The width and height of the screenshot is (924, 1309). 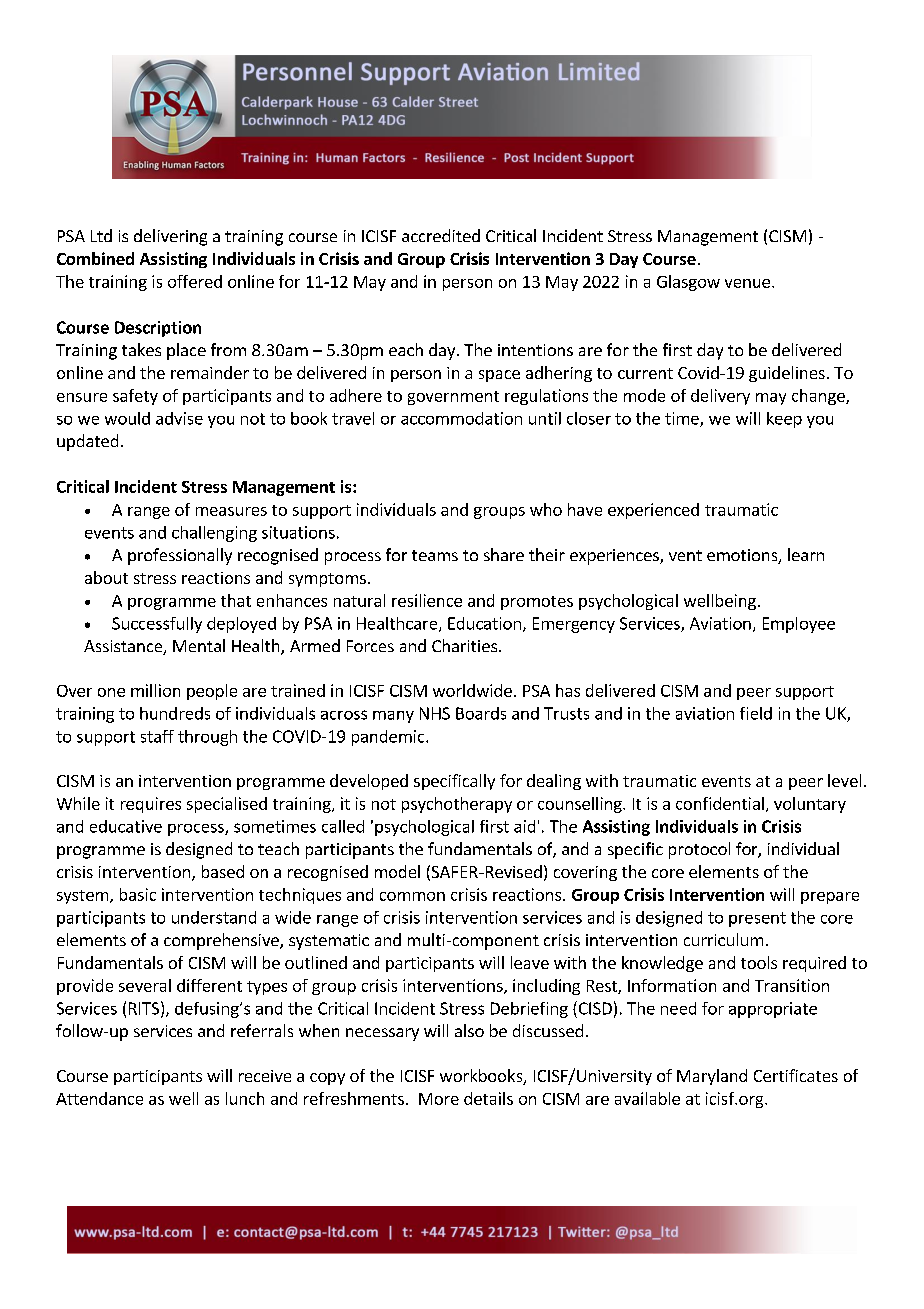 What do you see at coordinates (138, 894) in the screenshot?
I see `basic` at bounding box center [138, 894].
